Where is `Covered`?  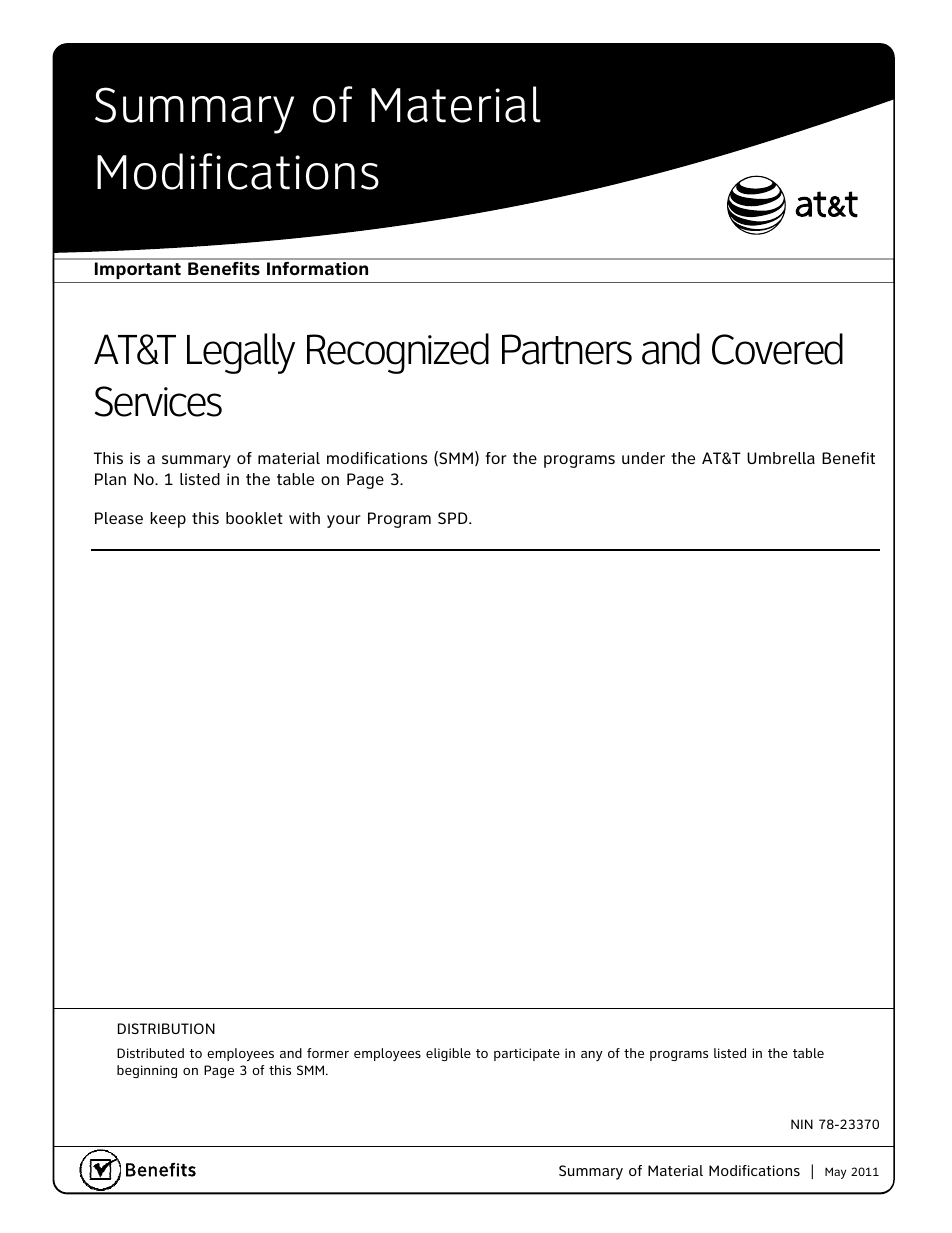
Covered is located at coordinates (777, 349).
